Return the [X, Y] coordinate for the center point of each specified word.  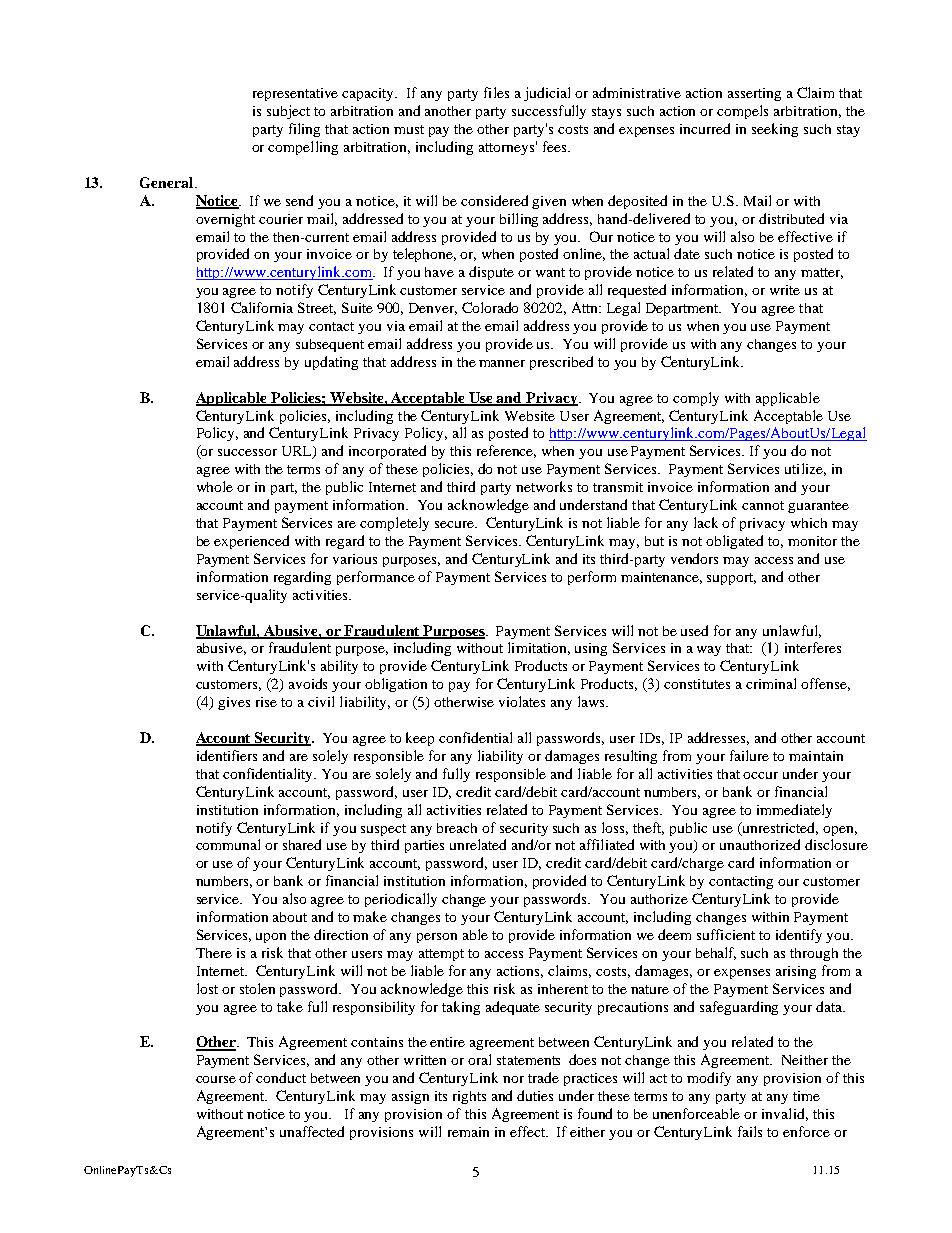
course [216, 1079]
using [591, 649]
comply [696, 399]
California [262, 307]
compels [742, 112]
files [496, 92]
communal [228, 844]
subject [288, 112]
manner [502, 363]
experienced [251, 542]
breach [457, 828]
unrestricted [779, 828]
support [731, 579]
